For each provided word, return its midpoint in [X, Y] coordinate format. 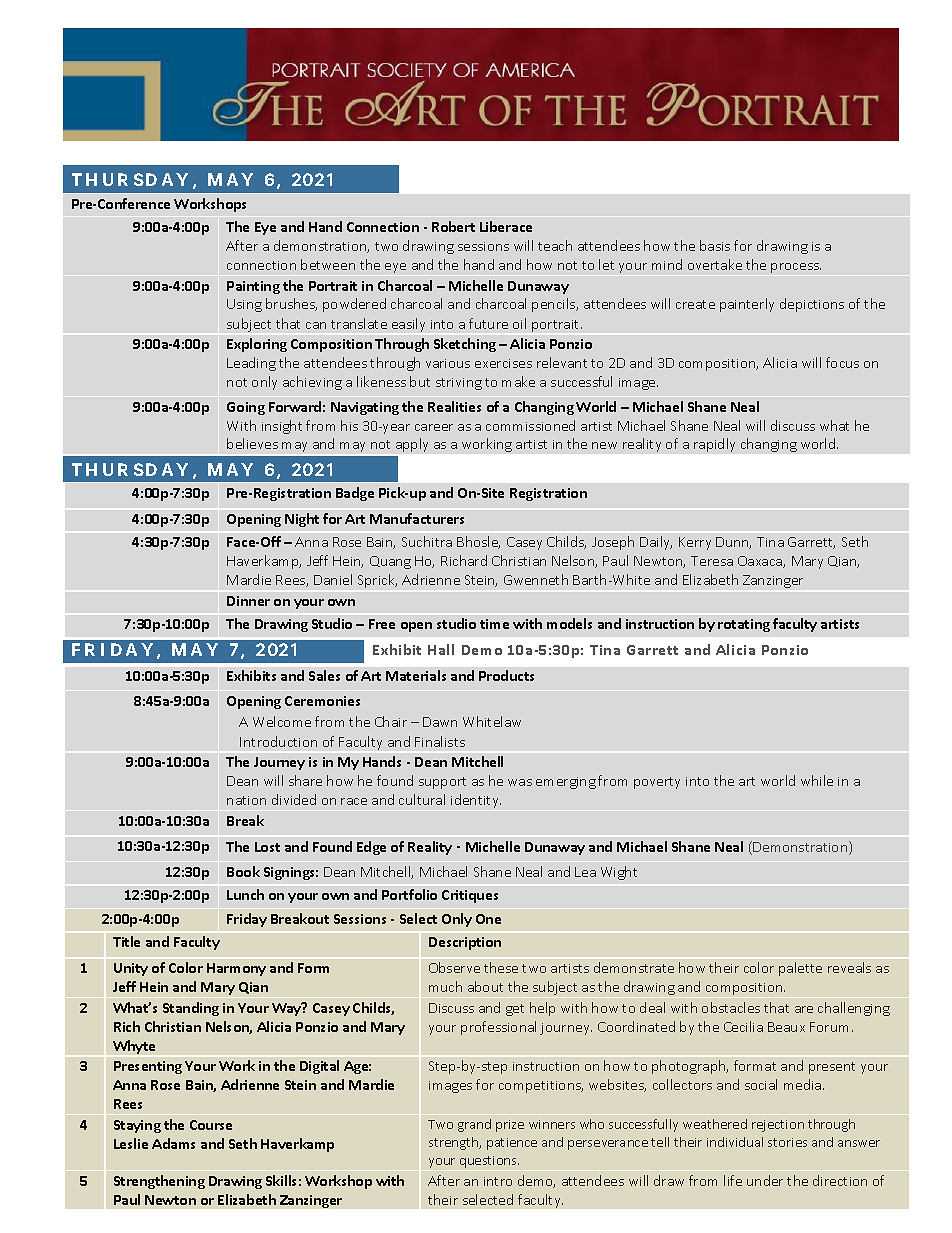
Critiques [470, 896]
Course [211, 1125]
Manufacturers [417, 518]
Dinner [248, 601]
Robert [453, 226]
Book [243, 871]
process [796, 268]
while [817, 780]
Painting [253, 287]
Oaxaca [761, 562]
